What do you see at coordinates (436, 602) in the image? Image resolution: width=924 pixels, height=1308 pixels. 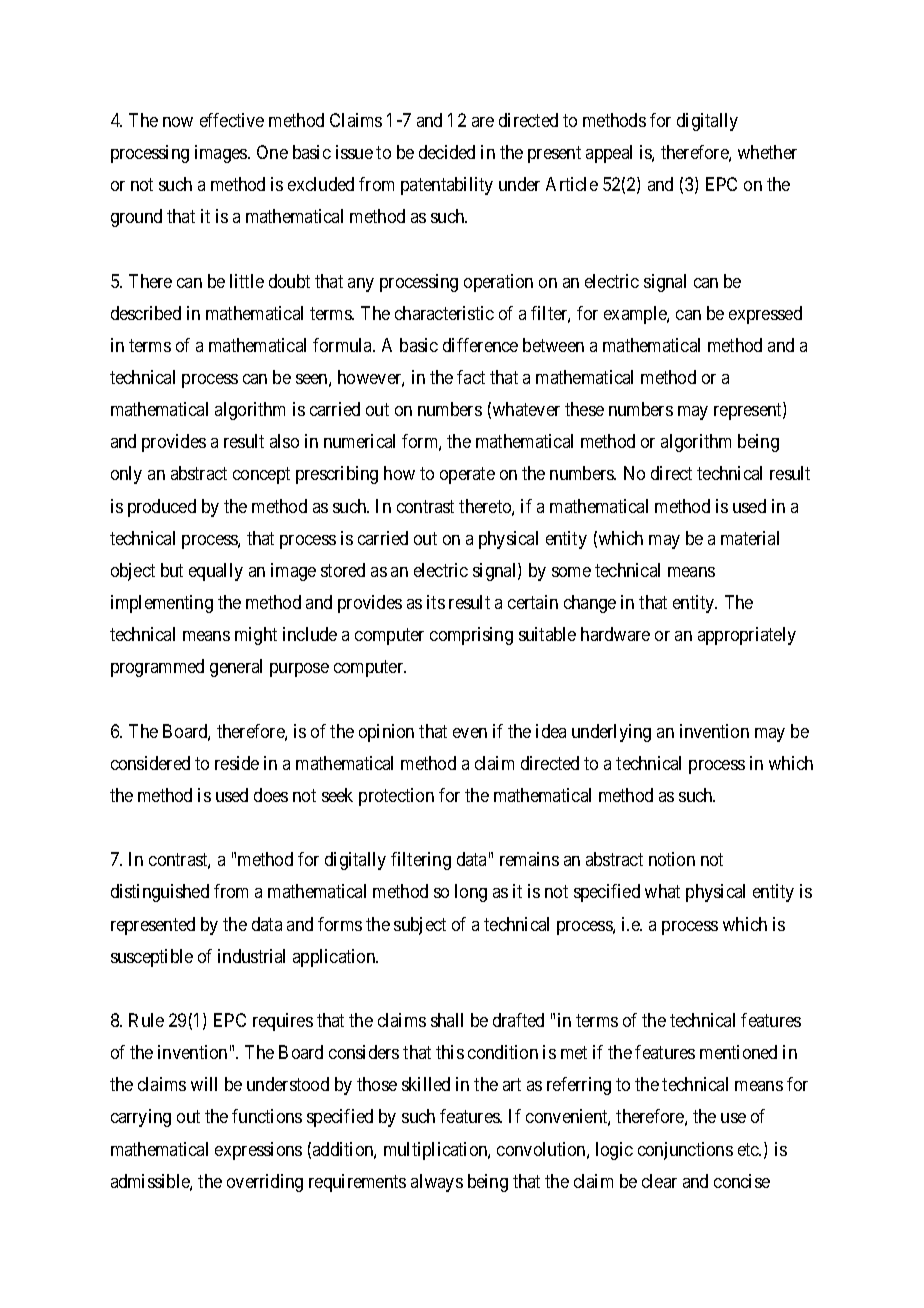 I see `its` at bounding box center [436, 602].
